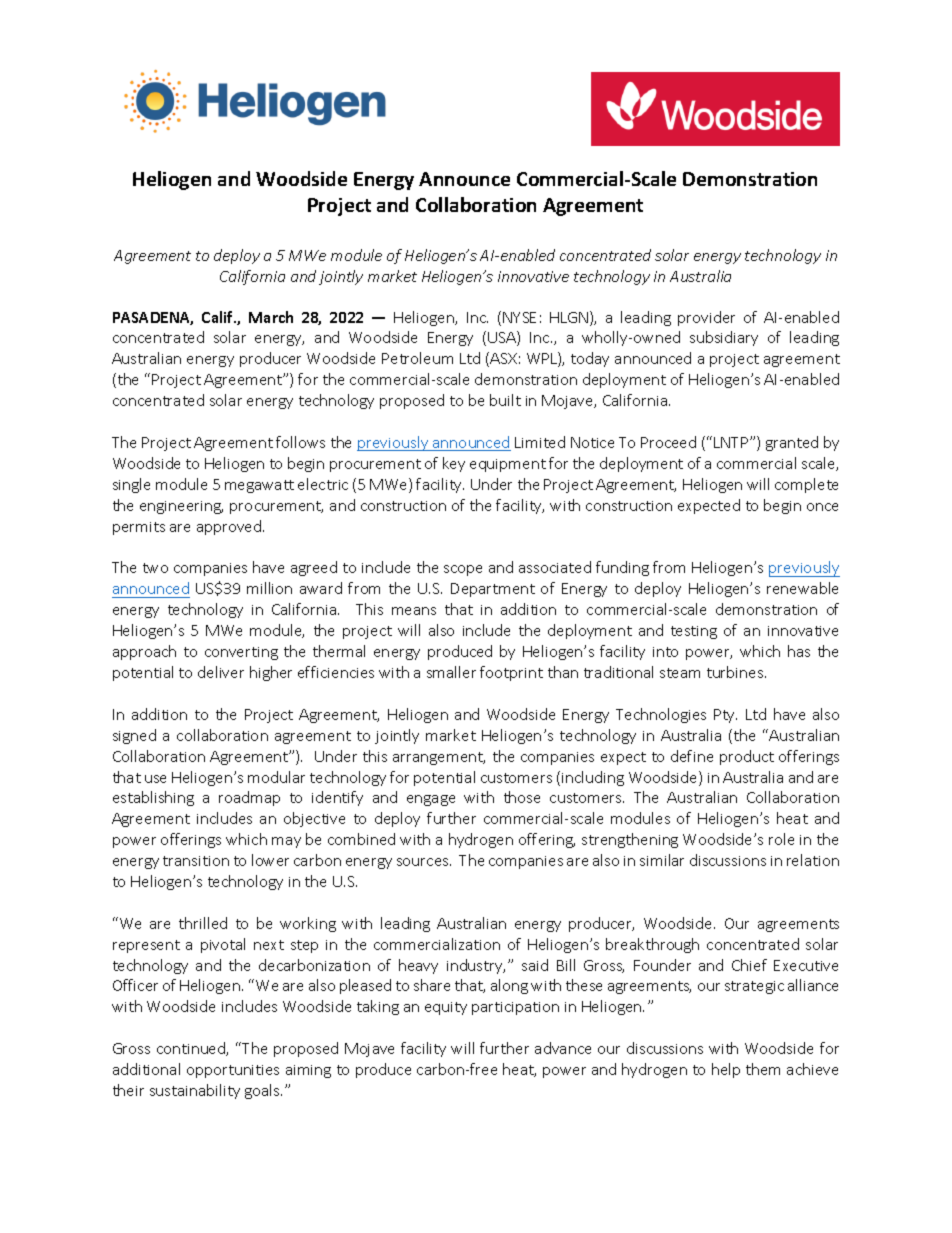 Image resolution: width=952 pixels, height=1233 pixels. I want to click on subsidiary, so click(724, 338).
